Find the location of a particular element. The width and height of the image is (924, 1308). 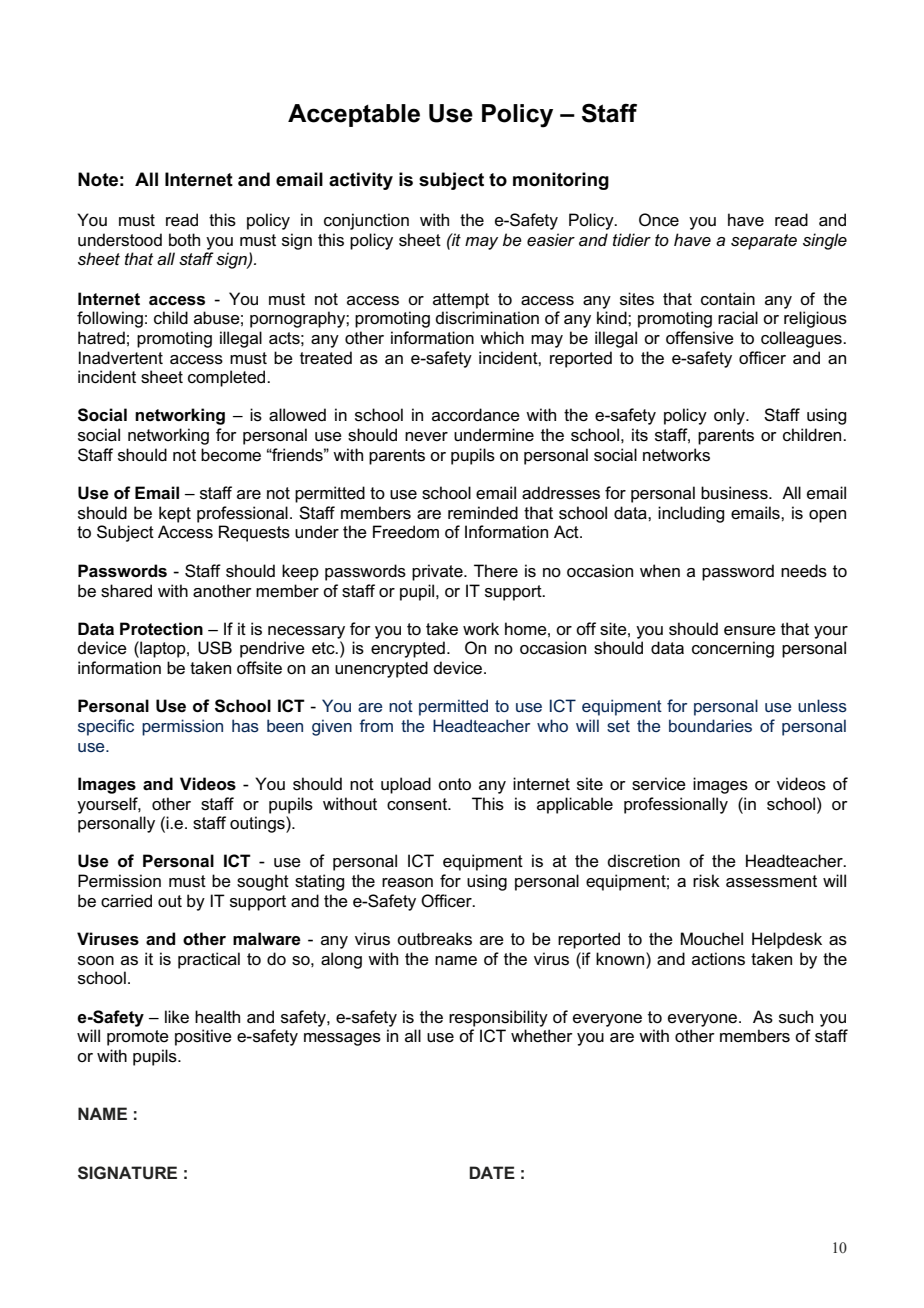

actions is located at coordinates (718, 959).
